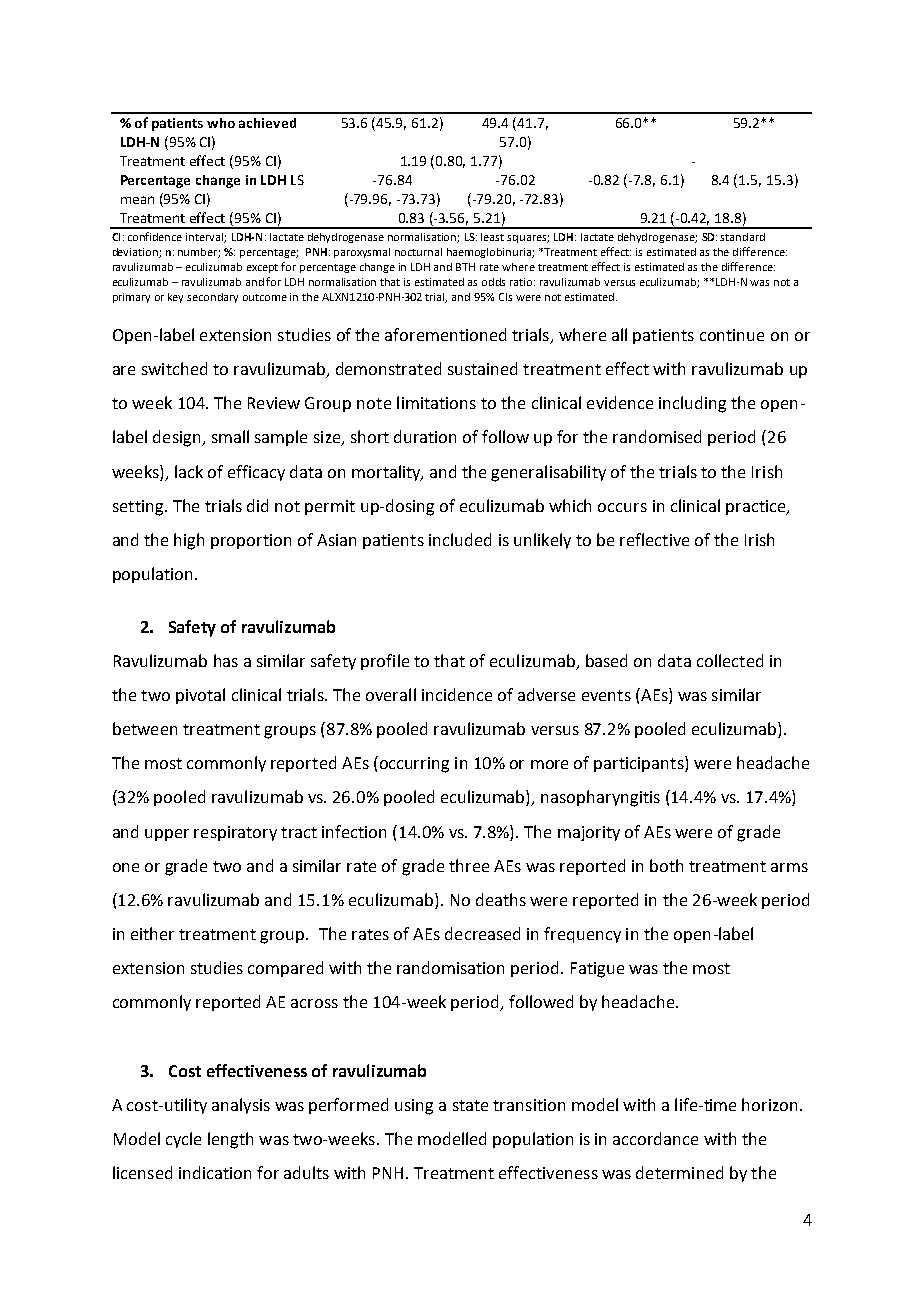  Describe the element at coordinates (230, 436) in the screenshot. I see `small` at that location.
